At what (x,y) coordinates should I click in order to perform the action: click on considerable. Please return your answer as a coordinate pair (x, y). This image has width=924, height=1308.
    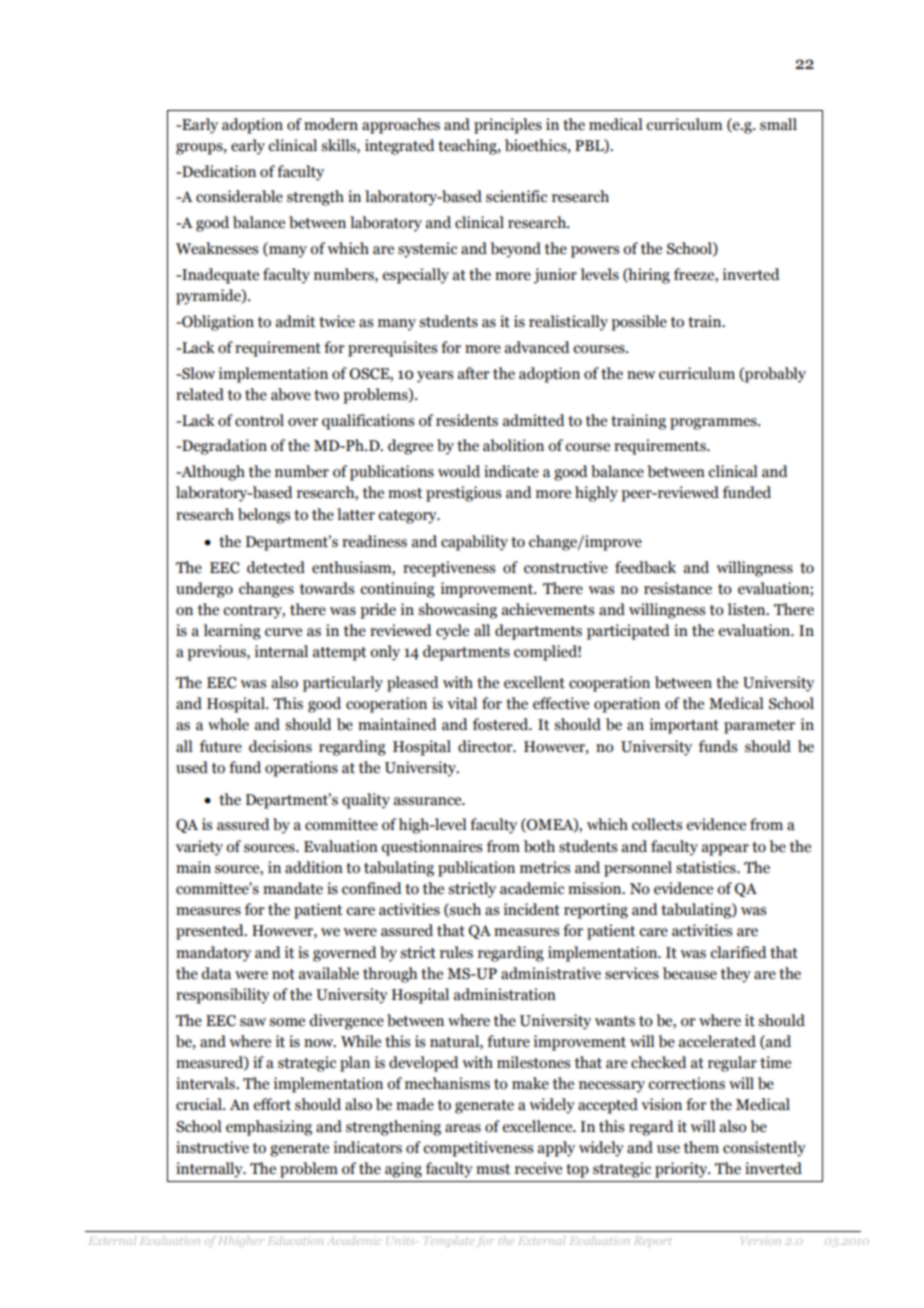
    Looking at the image, I should click on (239, 196).
